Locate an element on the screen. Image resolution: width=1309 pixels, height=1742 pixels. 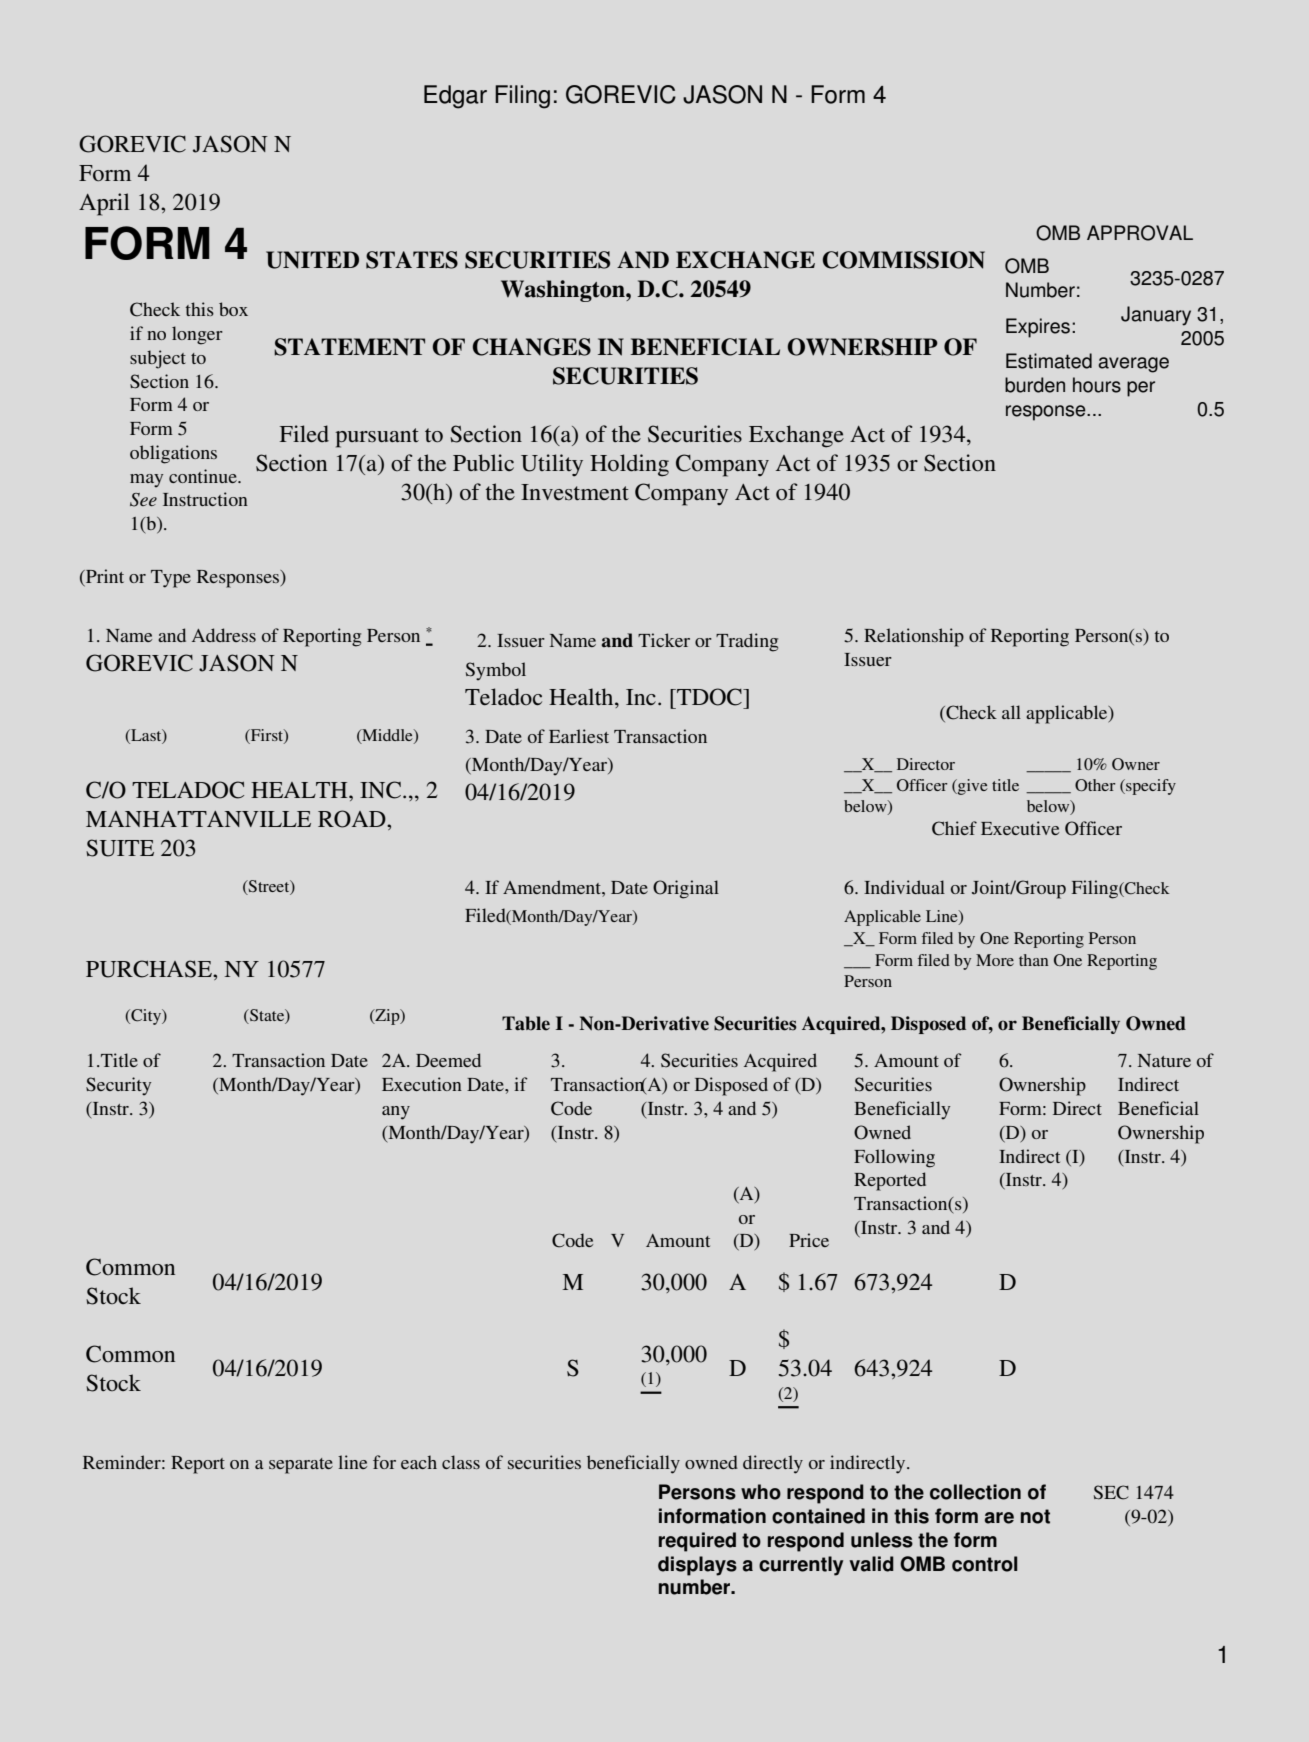
Other is located at coordinates (1095, 785).
